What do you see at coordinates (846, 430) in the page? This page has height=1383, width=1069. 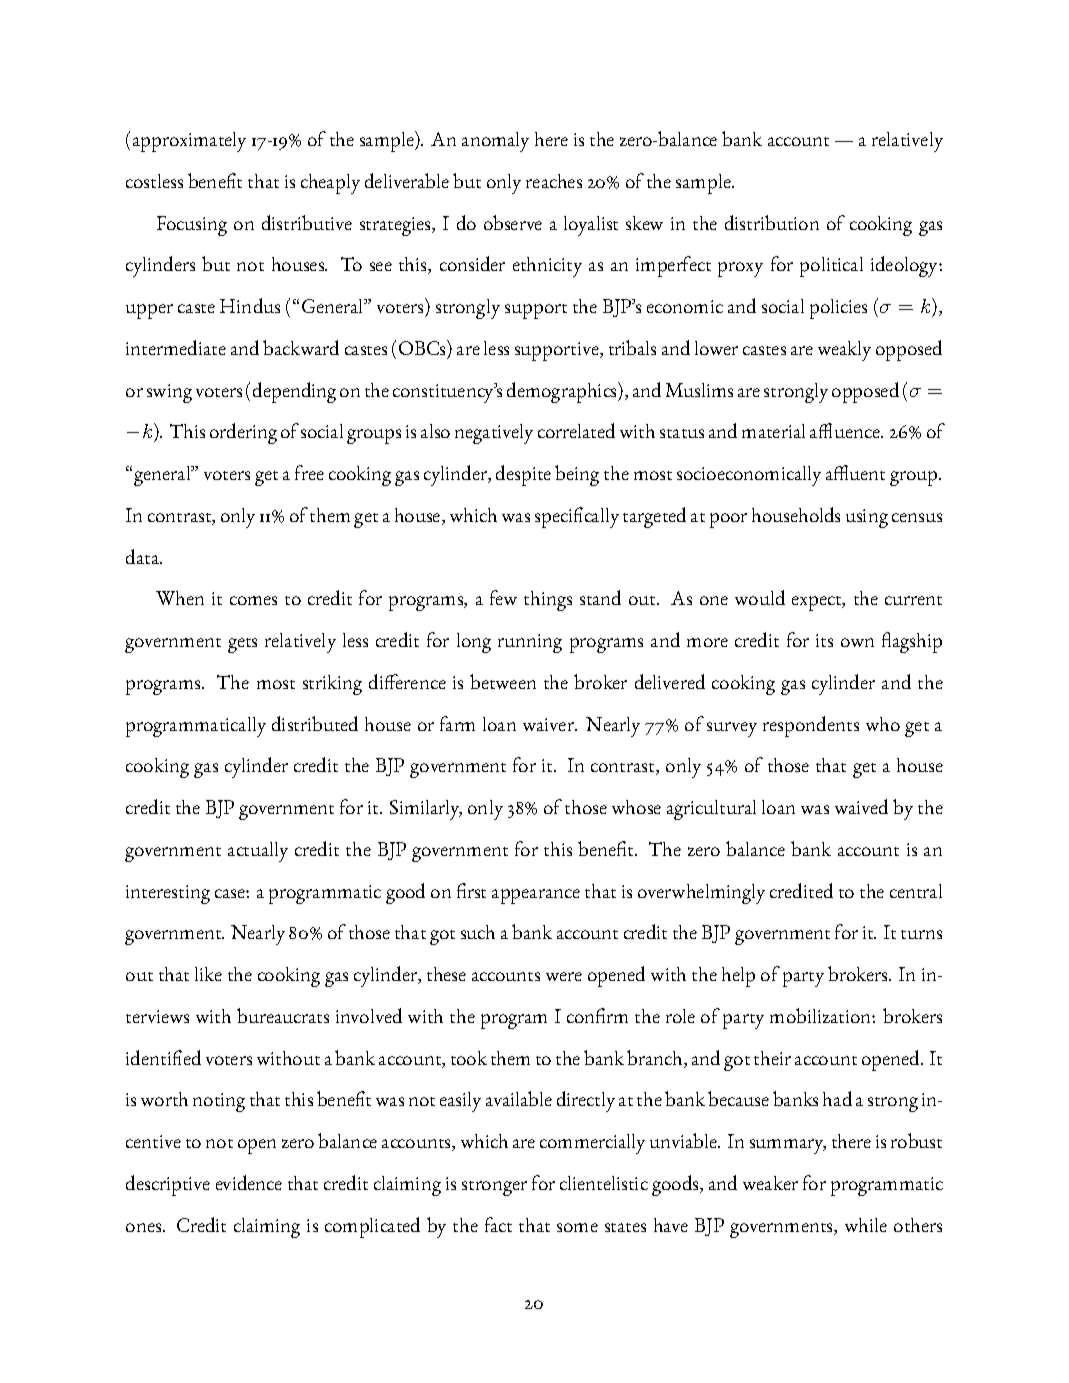 I see `affluence` at bounding box center [846, 430].
